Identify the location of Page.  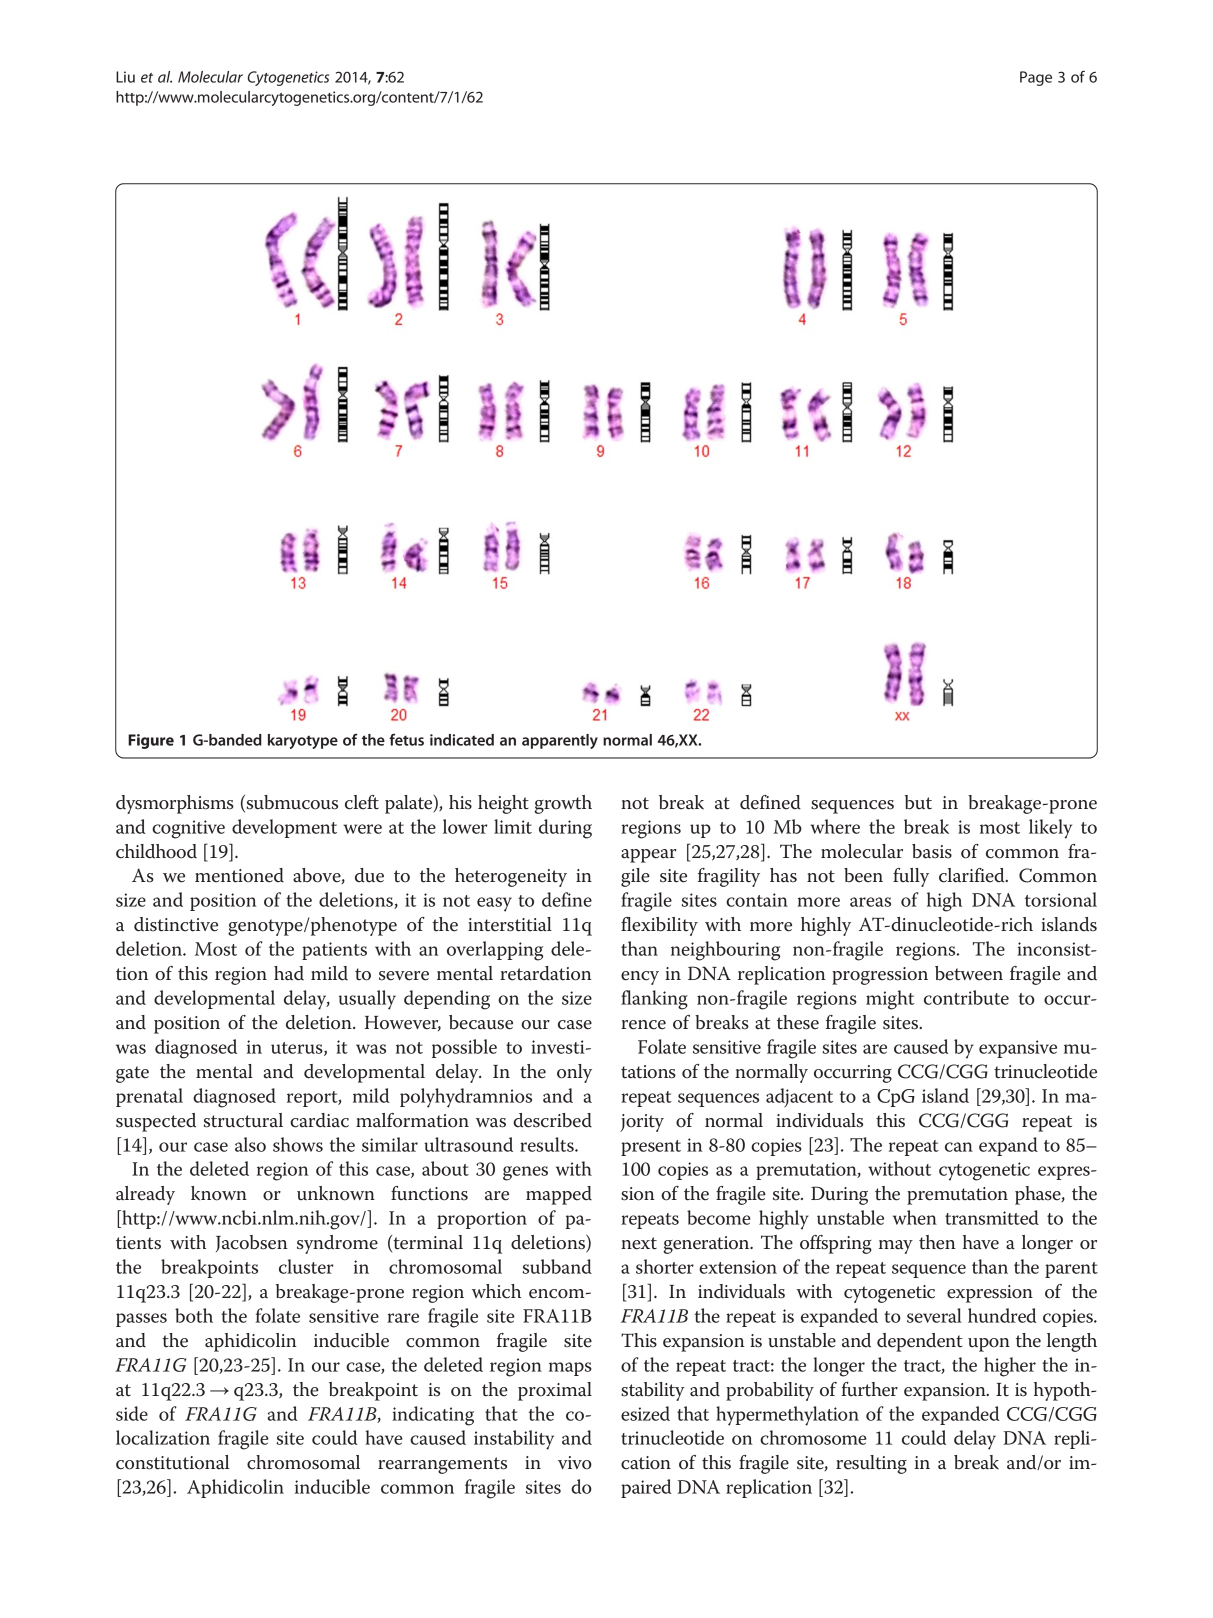
(1036, 78).
